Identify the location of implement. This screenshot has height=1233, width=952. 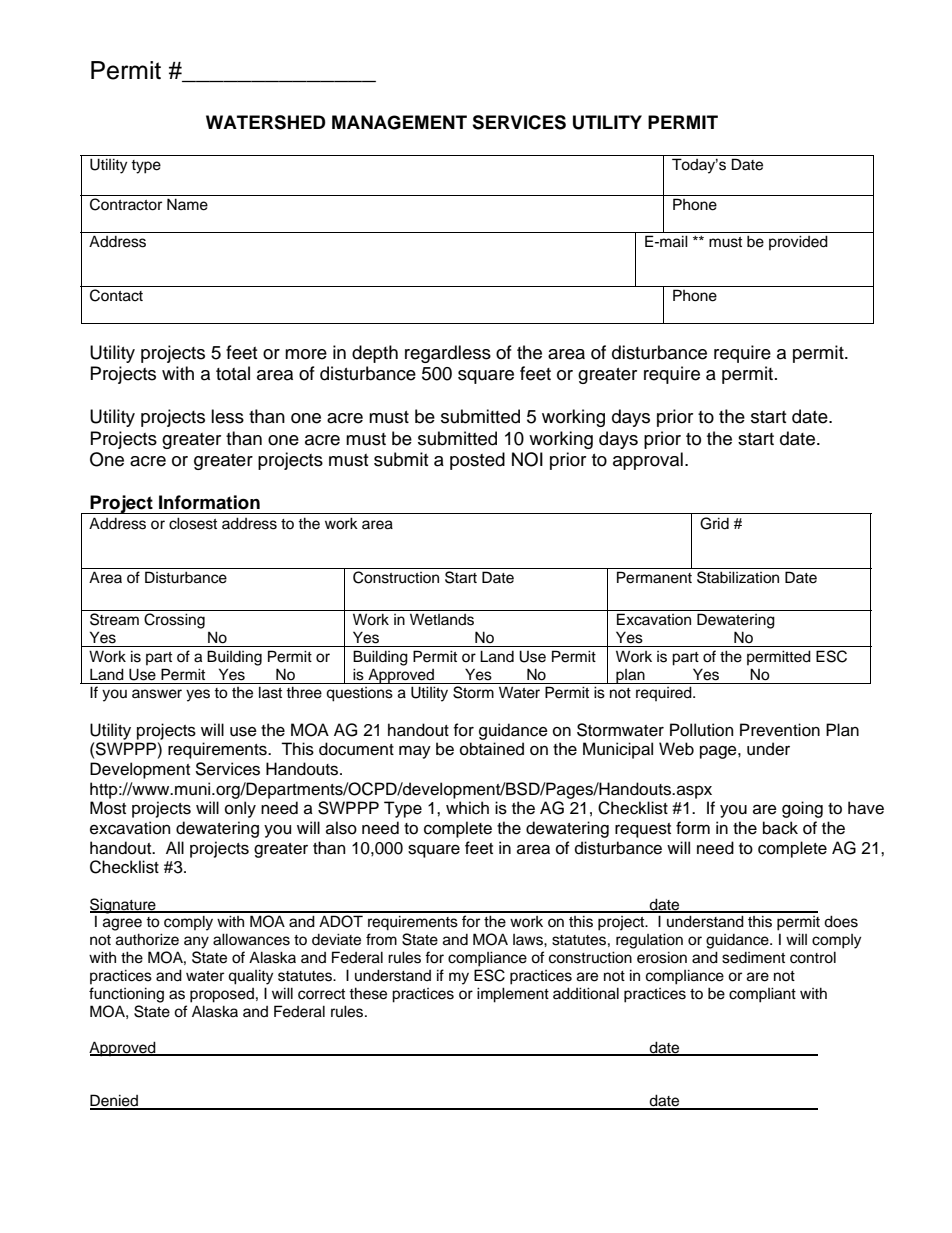
(513, 995).
